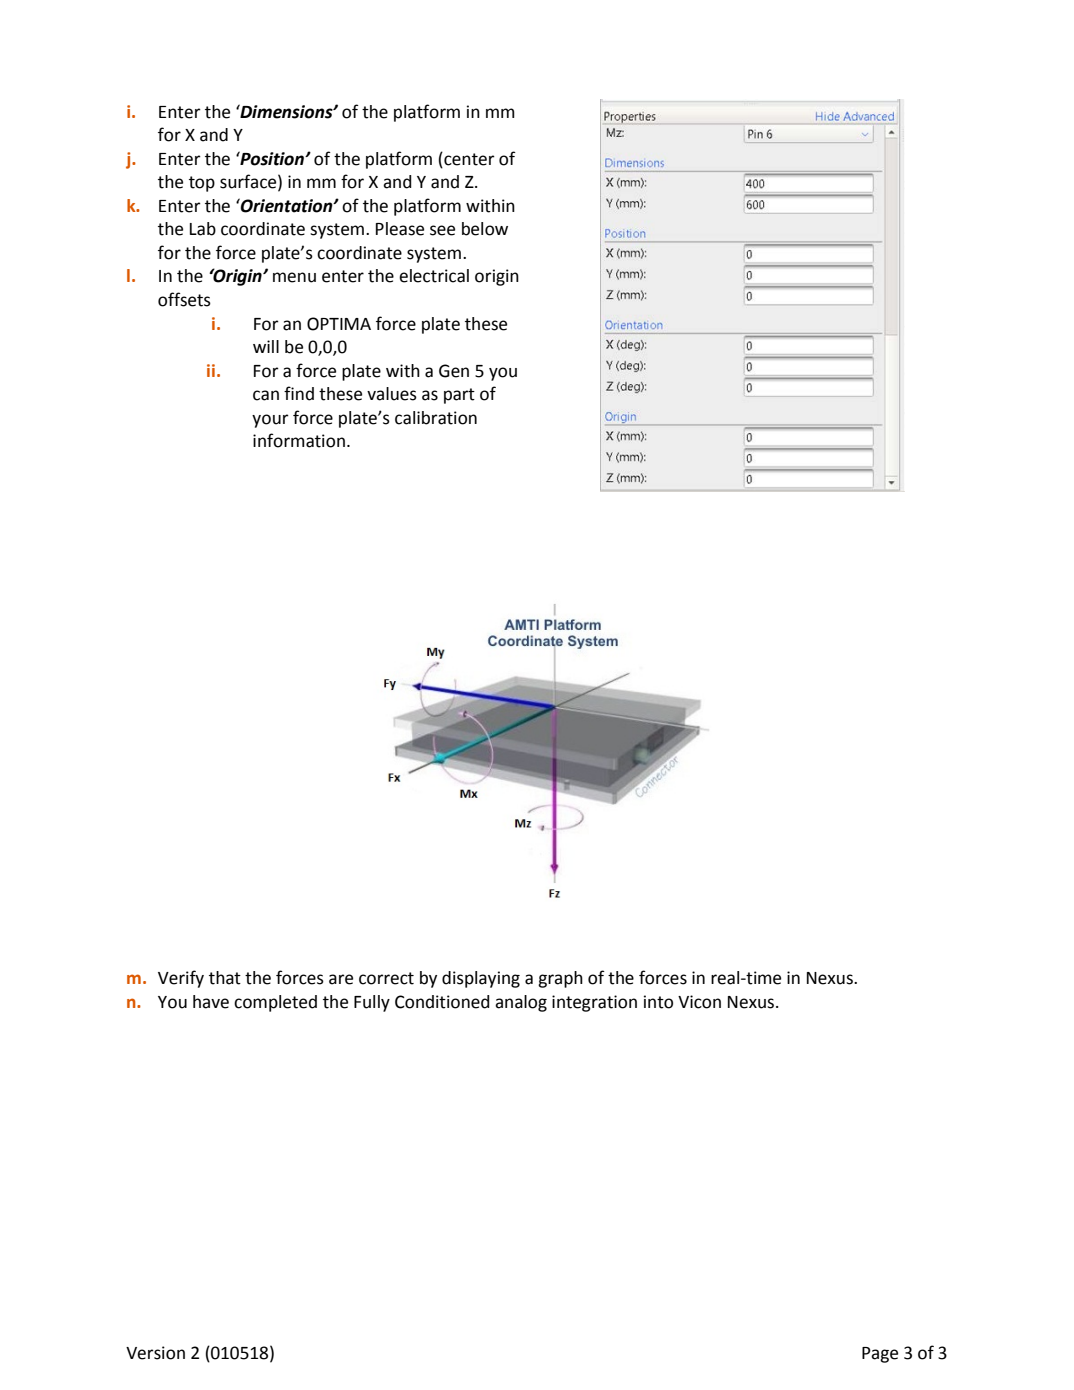 The height and width of the screenshot is (1390, 1074). What do you see at coordinates (436, 418) in the screenshot?
I see `calibration` at bounding box center [436, 418].
